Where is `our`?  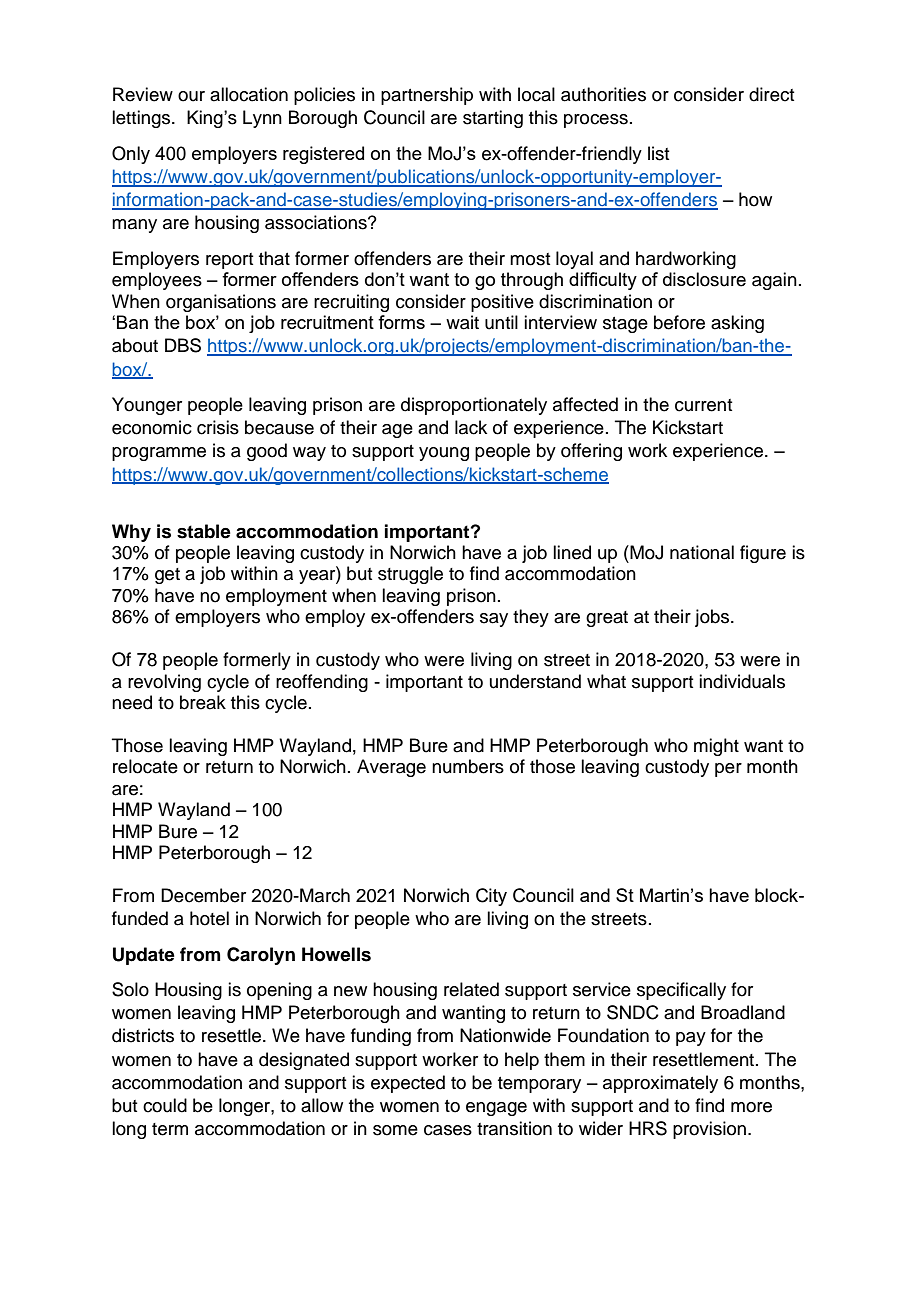
our is located at coordinates (191, 96).
